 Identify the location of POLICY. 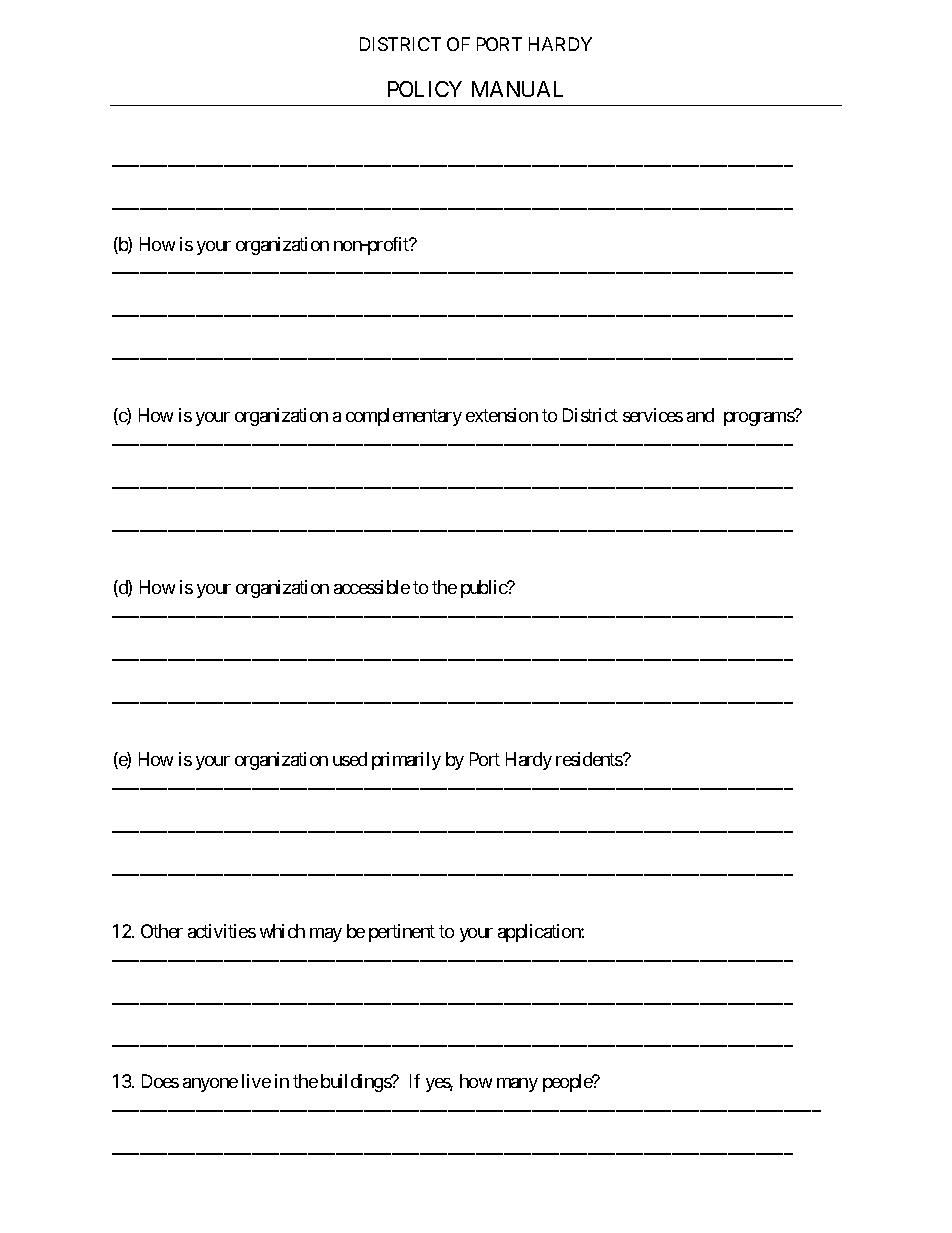
(425, 89).
